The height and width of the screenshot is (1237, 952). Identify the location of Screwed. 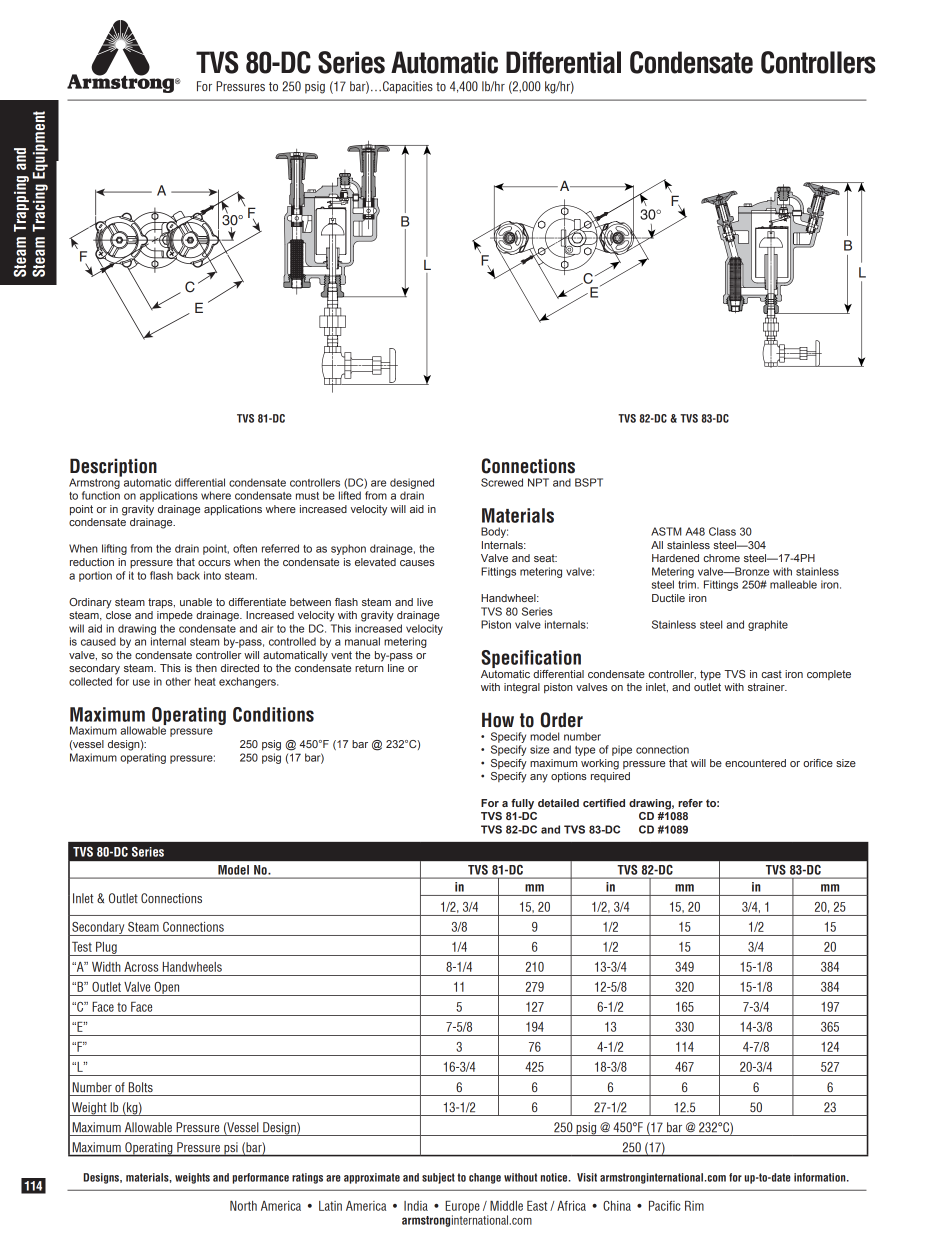
(502, 482).
